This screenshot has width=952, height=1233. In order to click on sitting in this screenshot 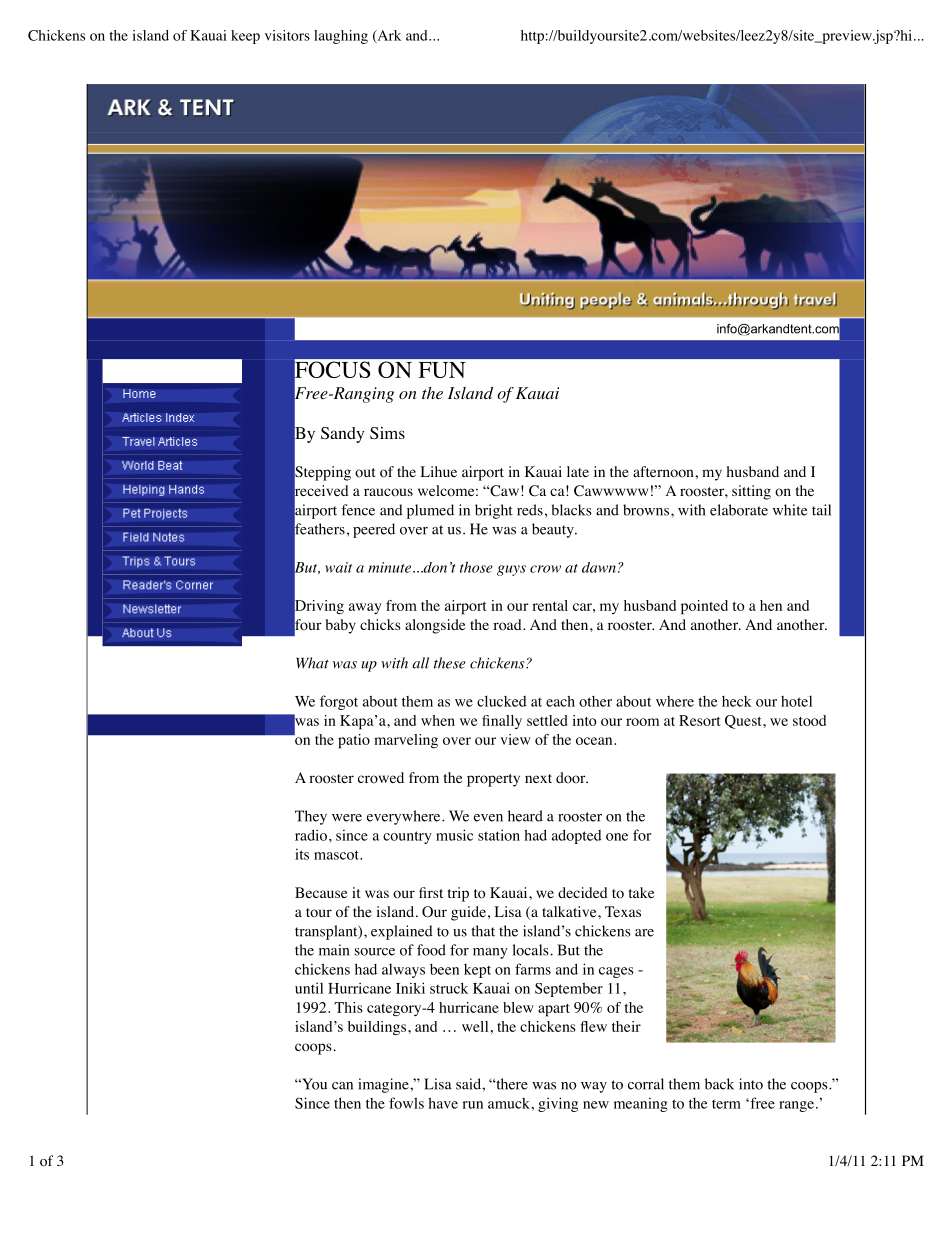, I will do `click(751, 492)`.
